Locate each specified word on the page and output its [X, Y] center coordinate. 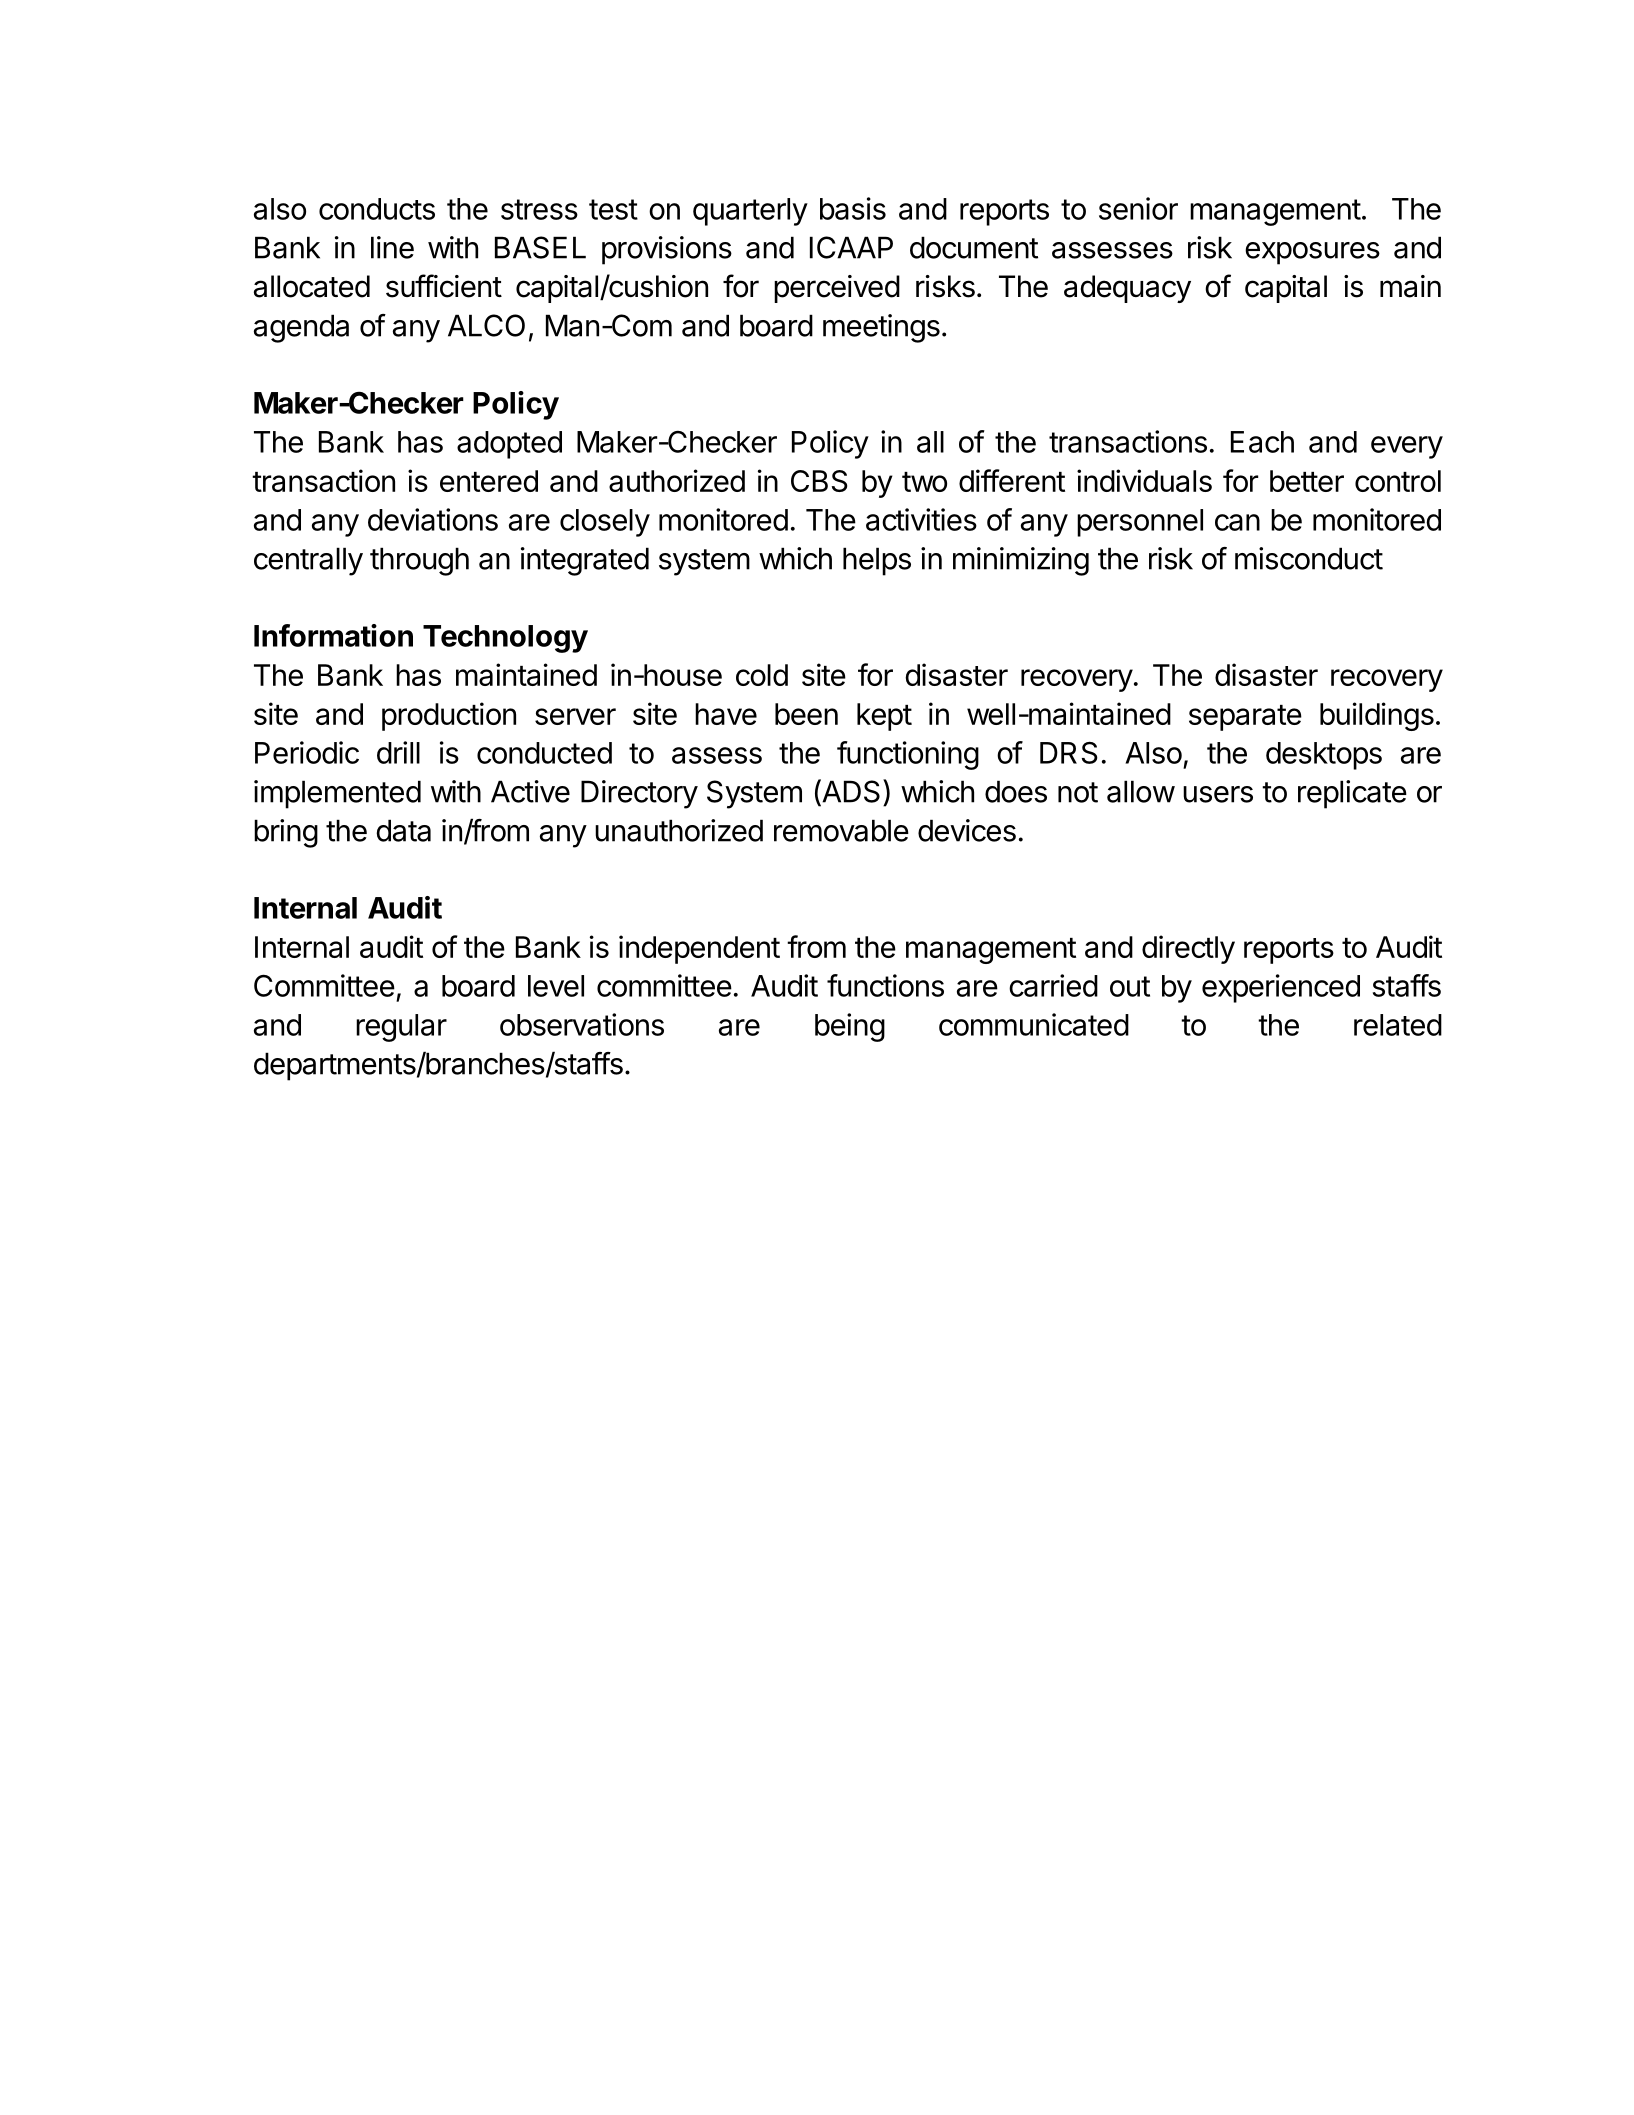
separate [1245, 718]
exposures [1312, 253]
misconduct [1309, 558]
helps [877, 561]
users [1218, 794]
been [806, 714]
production [449, 716]
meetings [881, 328]
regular [401, 1028]
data [403, 830]
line [392, 247]
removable [841, 830]
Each [1262, 442]
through [419, 561]
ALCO [486, 325]
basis [853, 208]
